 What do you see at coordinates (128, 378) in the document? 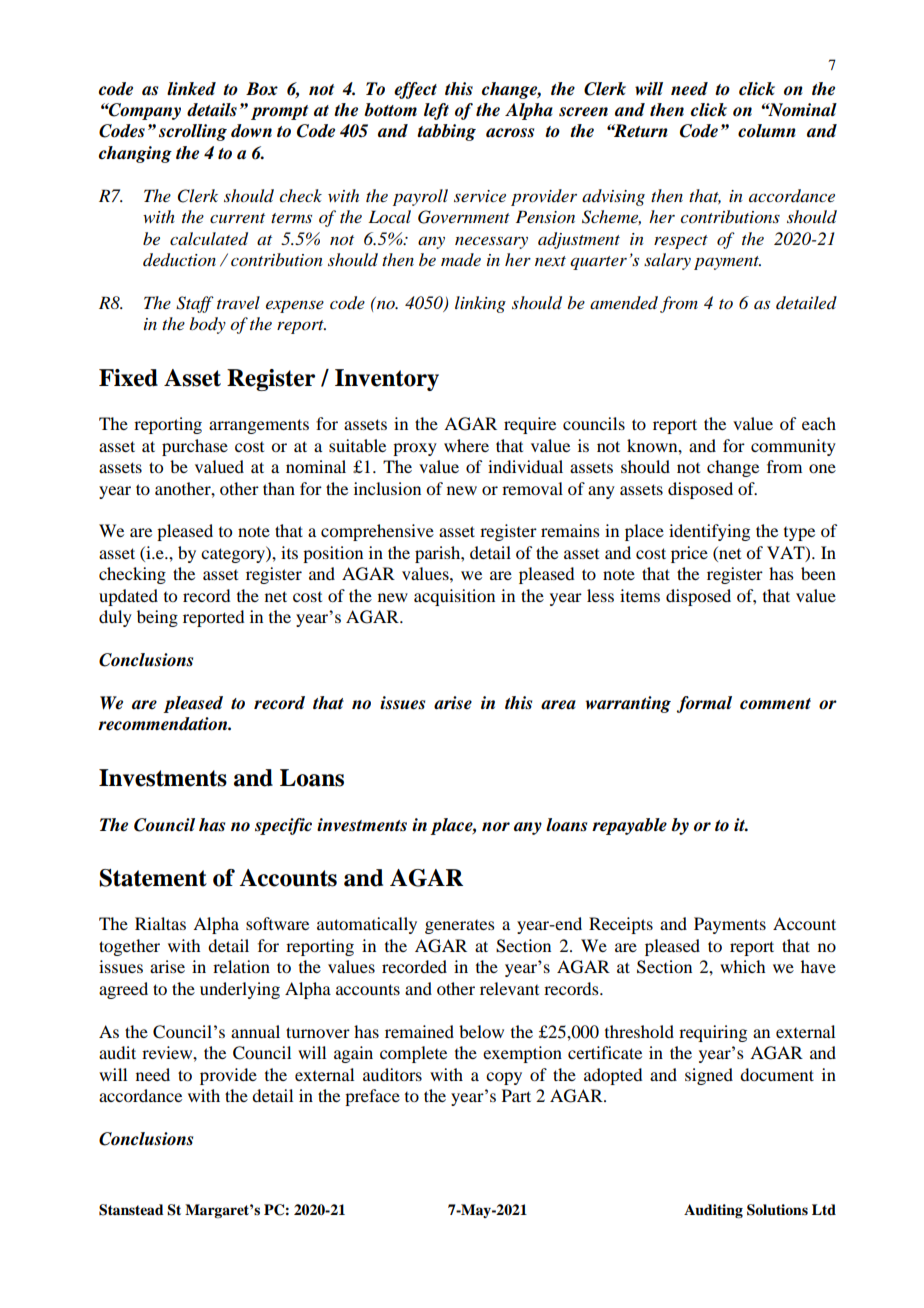
I see `Fixed` at bounding box center [128, 378].
